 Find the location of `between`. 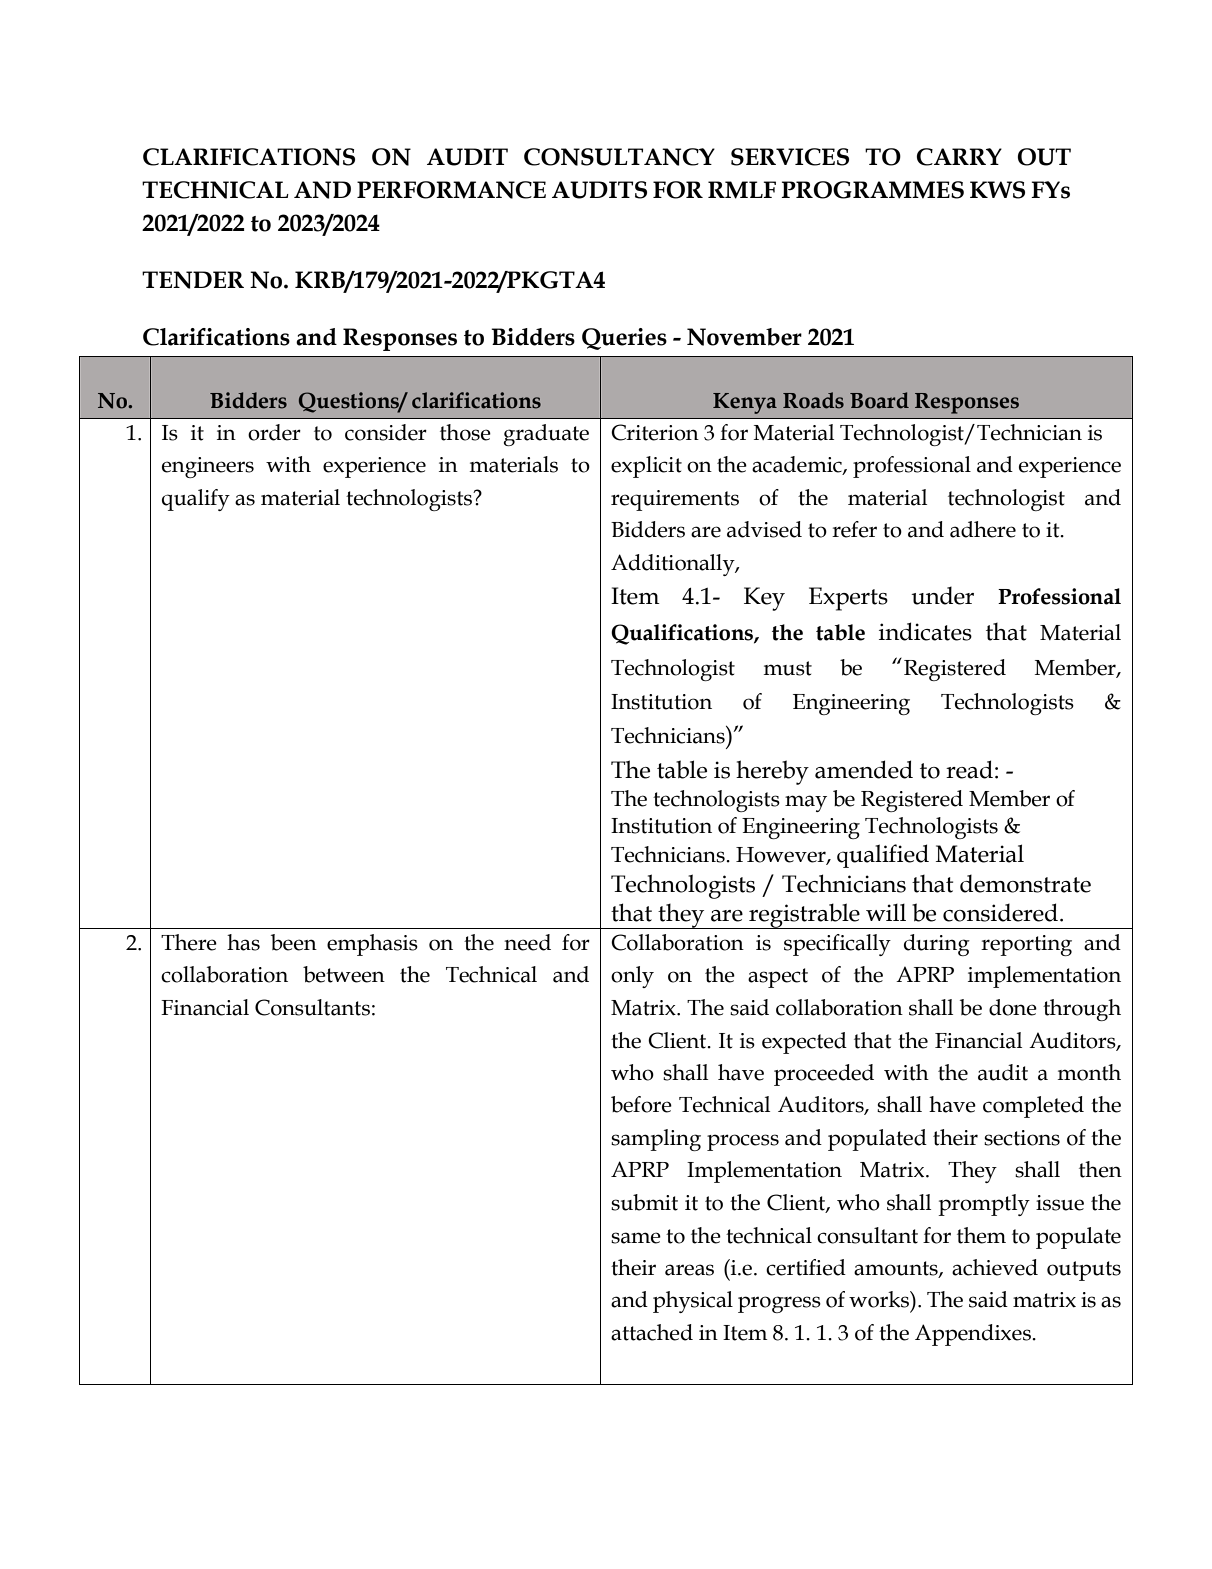

between is located at coordinates (344, 974).
